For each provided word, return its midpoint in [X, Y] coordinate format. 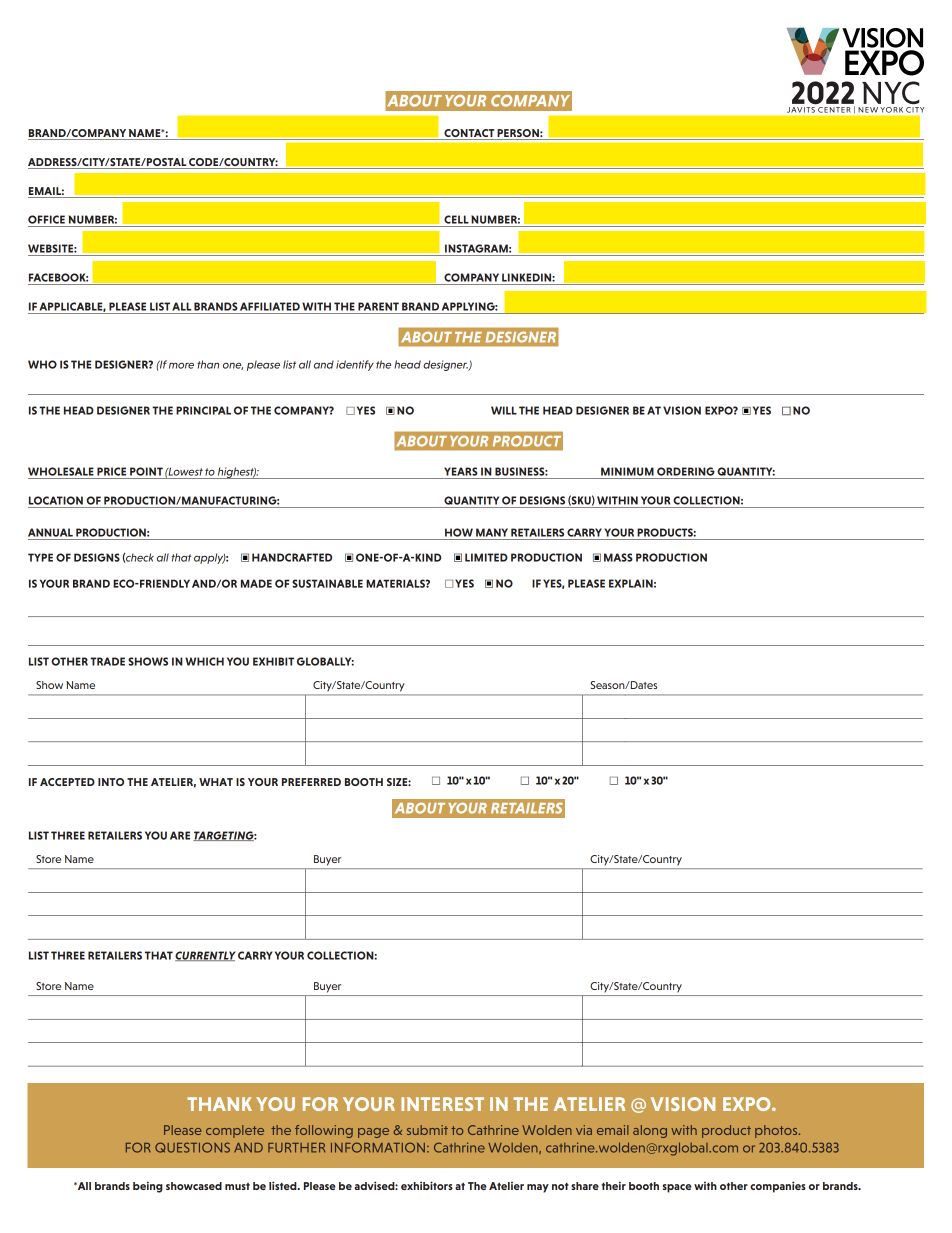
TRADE [107, 661]
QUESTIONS [192, 1147]
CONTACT [469, 133]
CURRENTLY [205, 956]
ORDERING [686, 471]
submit [427, 1130]
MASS [618, 557]
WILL [504, 410]
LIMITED [486, 557]
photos [777, 1131]
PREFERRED [311, 782]
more [181, 365]
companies [778, 1187]
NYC [891, 92]
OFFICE [46, 219]
